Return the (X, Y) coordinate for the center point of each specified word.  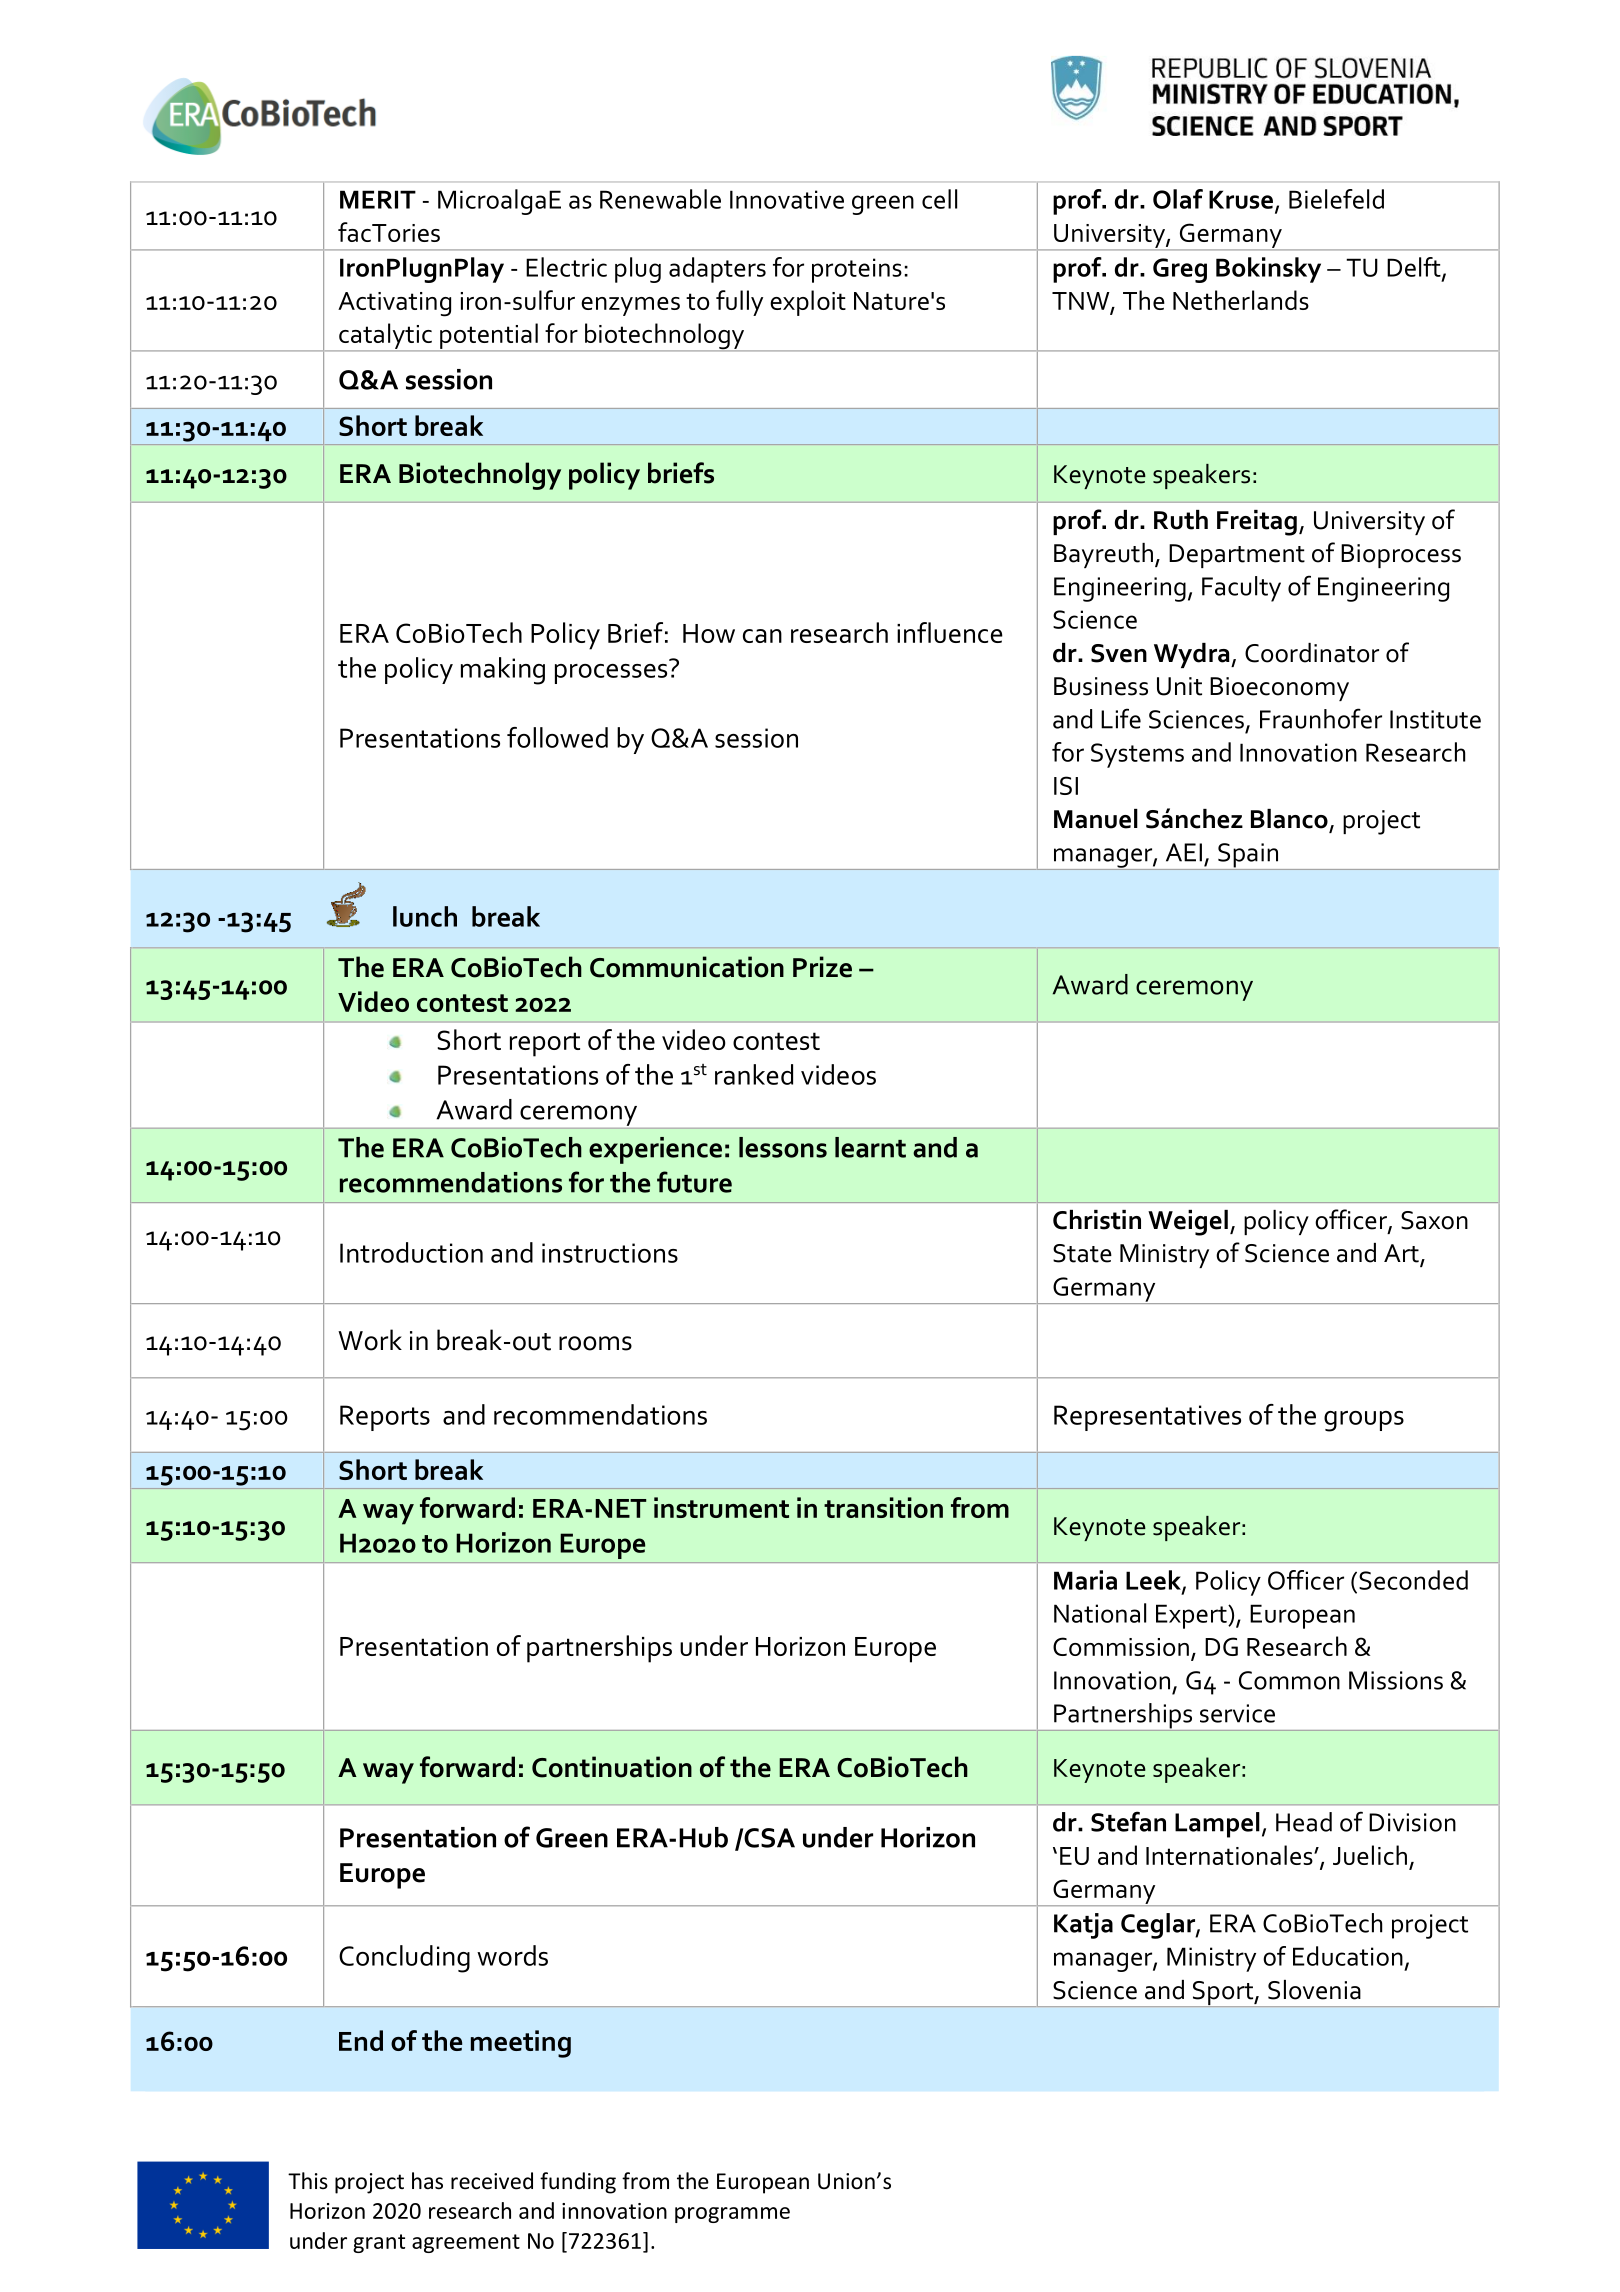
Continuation (612, 1767)
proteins (857, 270)
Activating (394, 304)
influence (950, 632)
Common (1289, 1680)
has (427, 2181)
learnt (870, 1147)
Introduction (411, 1252)
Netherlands (1241, 300)
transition (883, 1507)
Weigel (1188, 1223)
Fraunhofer (1321, 718)
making (503, 671)
